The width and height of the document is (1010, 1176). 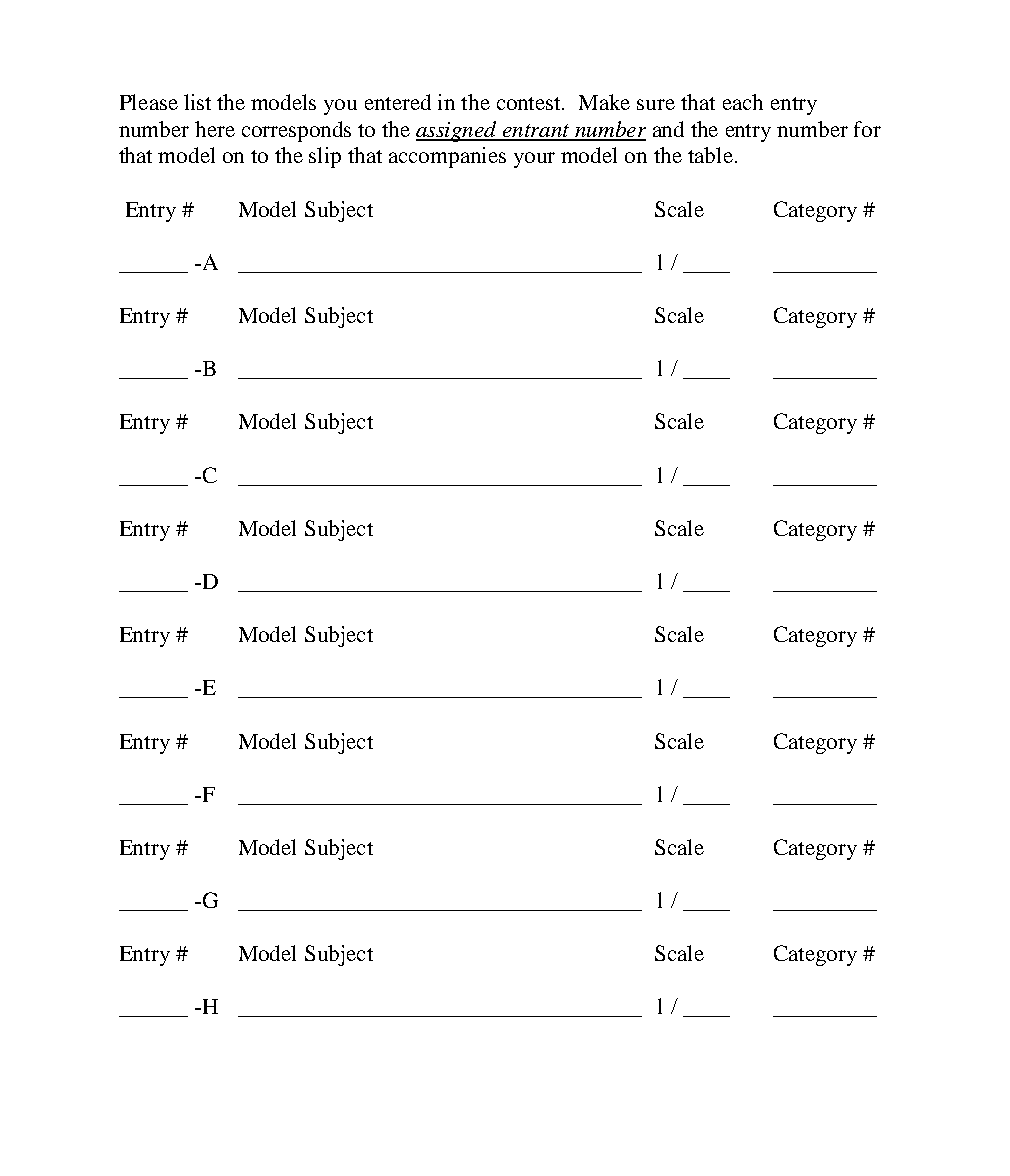 What do you see at coordinates (215, 129) in the document?
I see `here` at bounding box center [215, 129].
